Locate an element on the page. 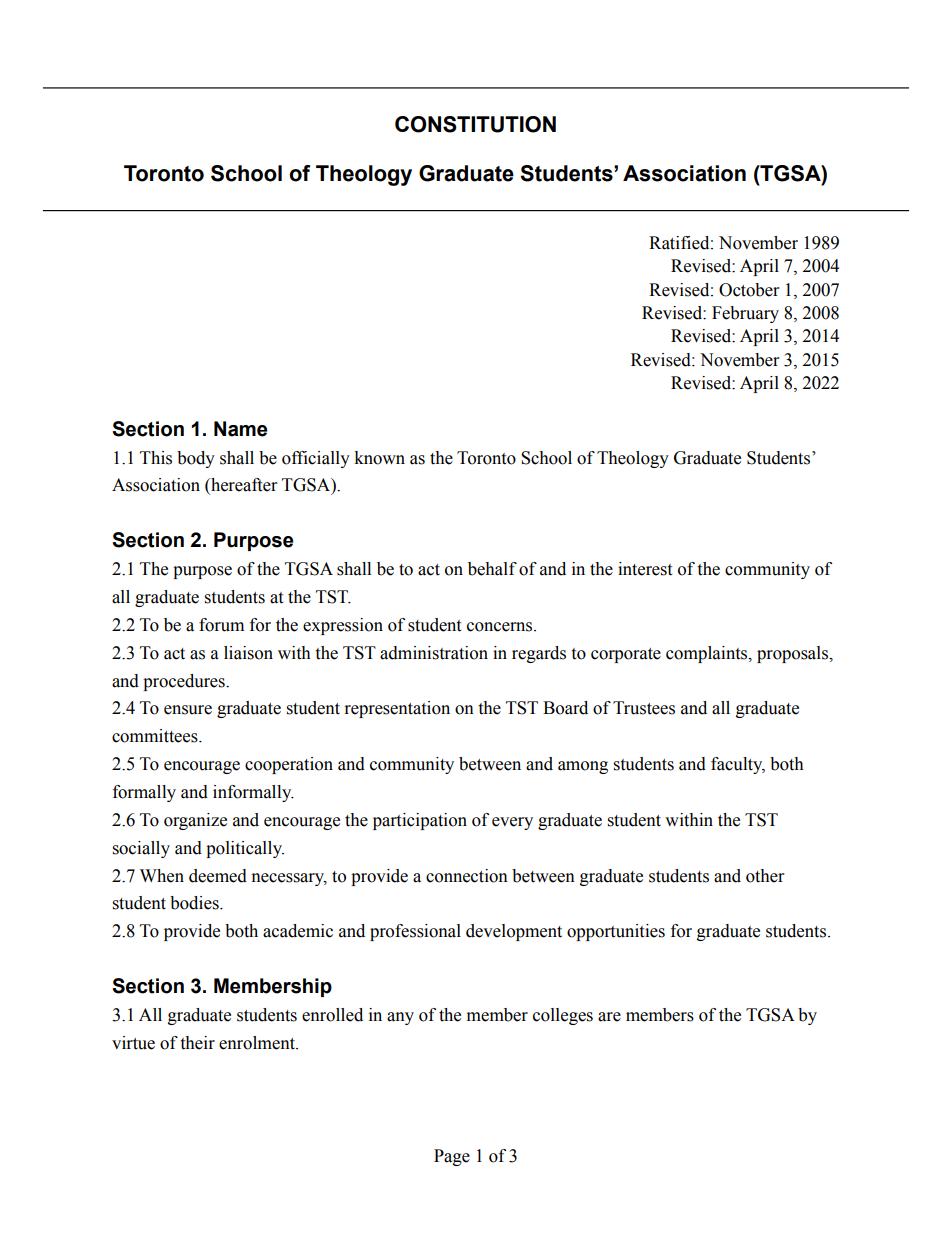  CONSTITUTION is located at coordinates (475, 124).
